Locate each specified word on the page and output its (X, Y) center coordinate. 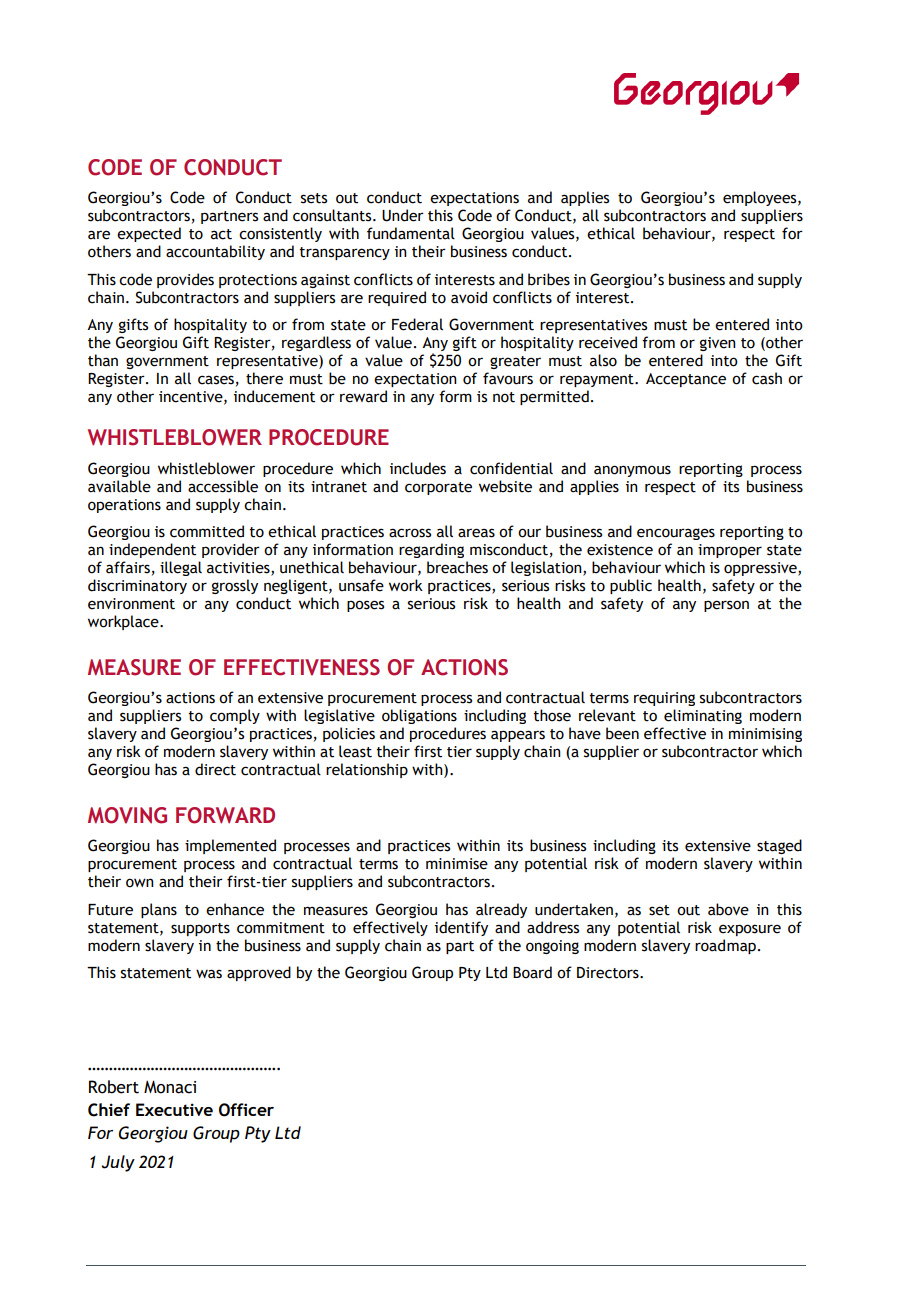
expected (149, 234)
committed (207, 531)
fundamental (411, 233)
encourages (676, 534)
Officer (246, 1110)
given (718, 344)
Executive (174, 1109)
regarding (431, 550)
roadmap (725, 946)
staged (779, 846)
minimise (457, 864)
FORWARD (225, 815)
